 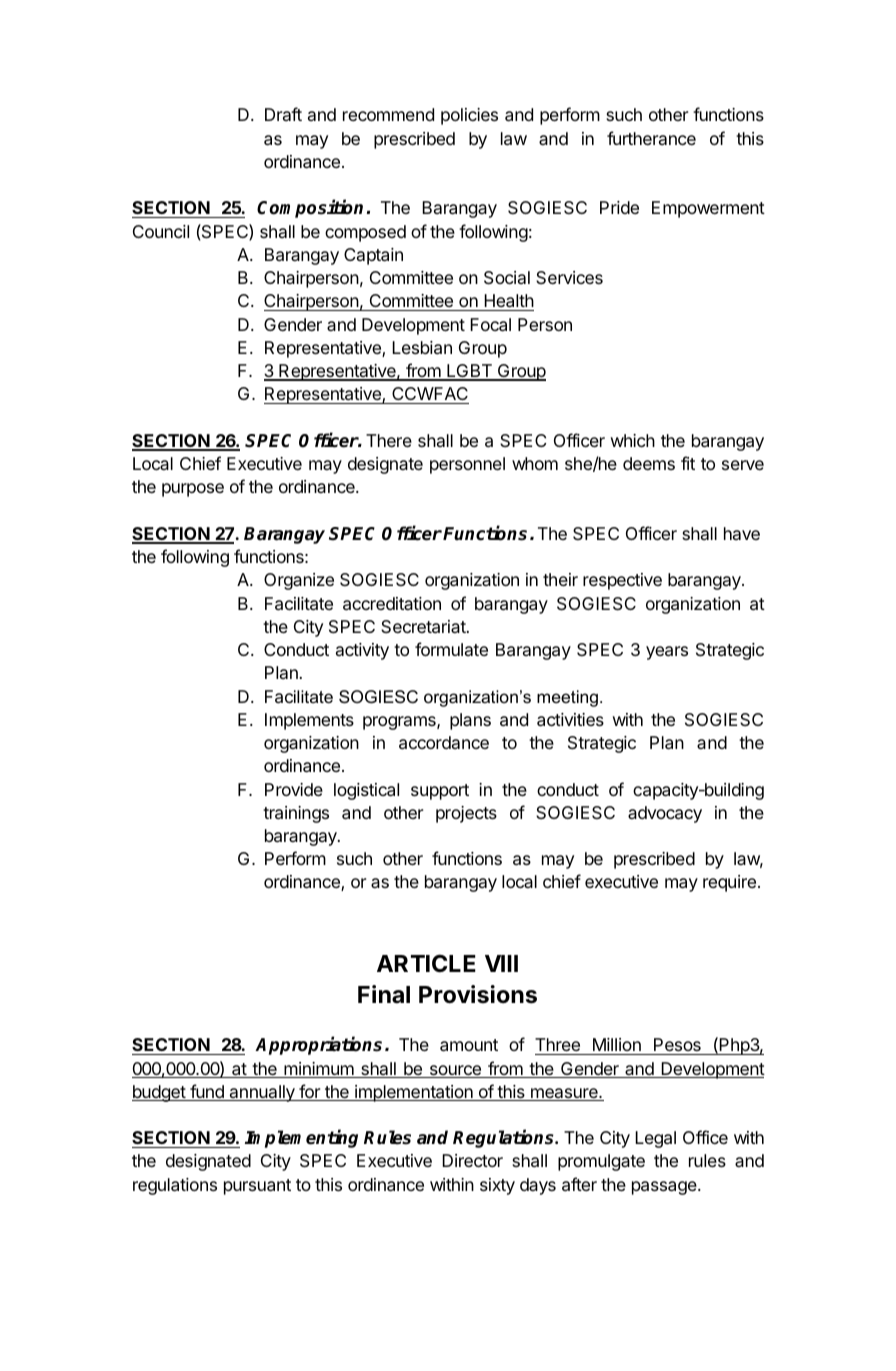 I want to click on furtherance, so click(x=651, y=138).
